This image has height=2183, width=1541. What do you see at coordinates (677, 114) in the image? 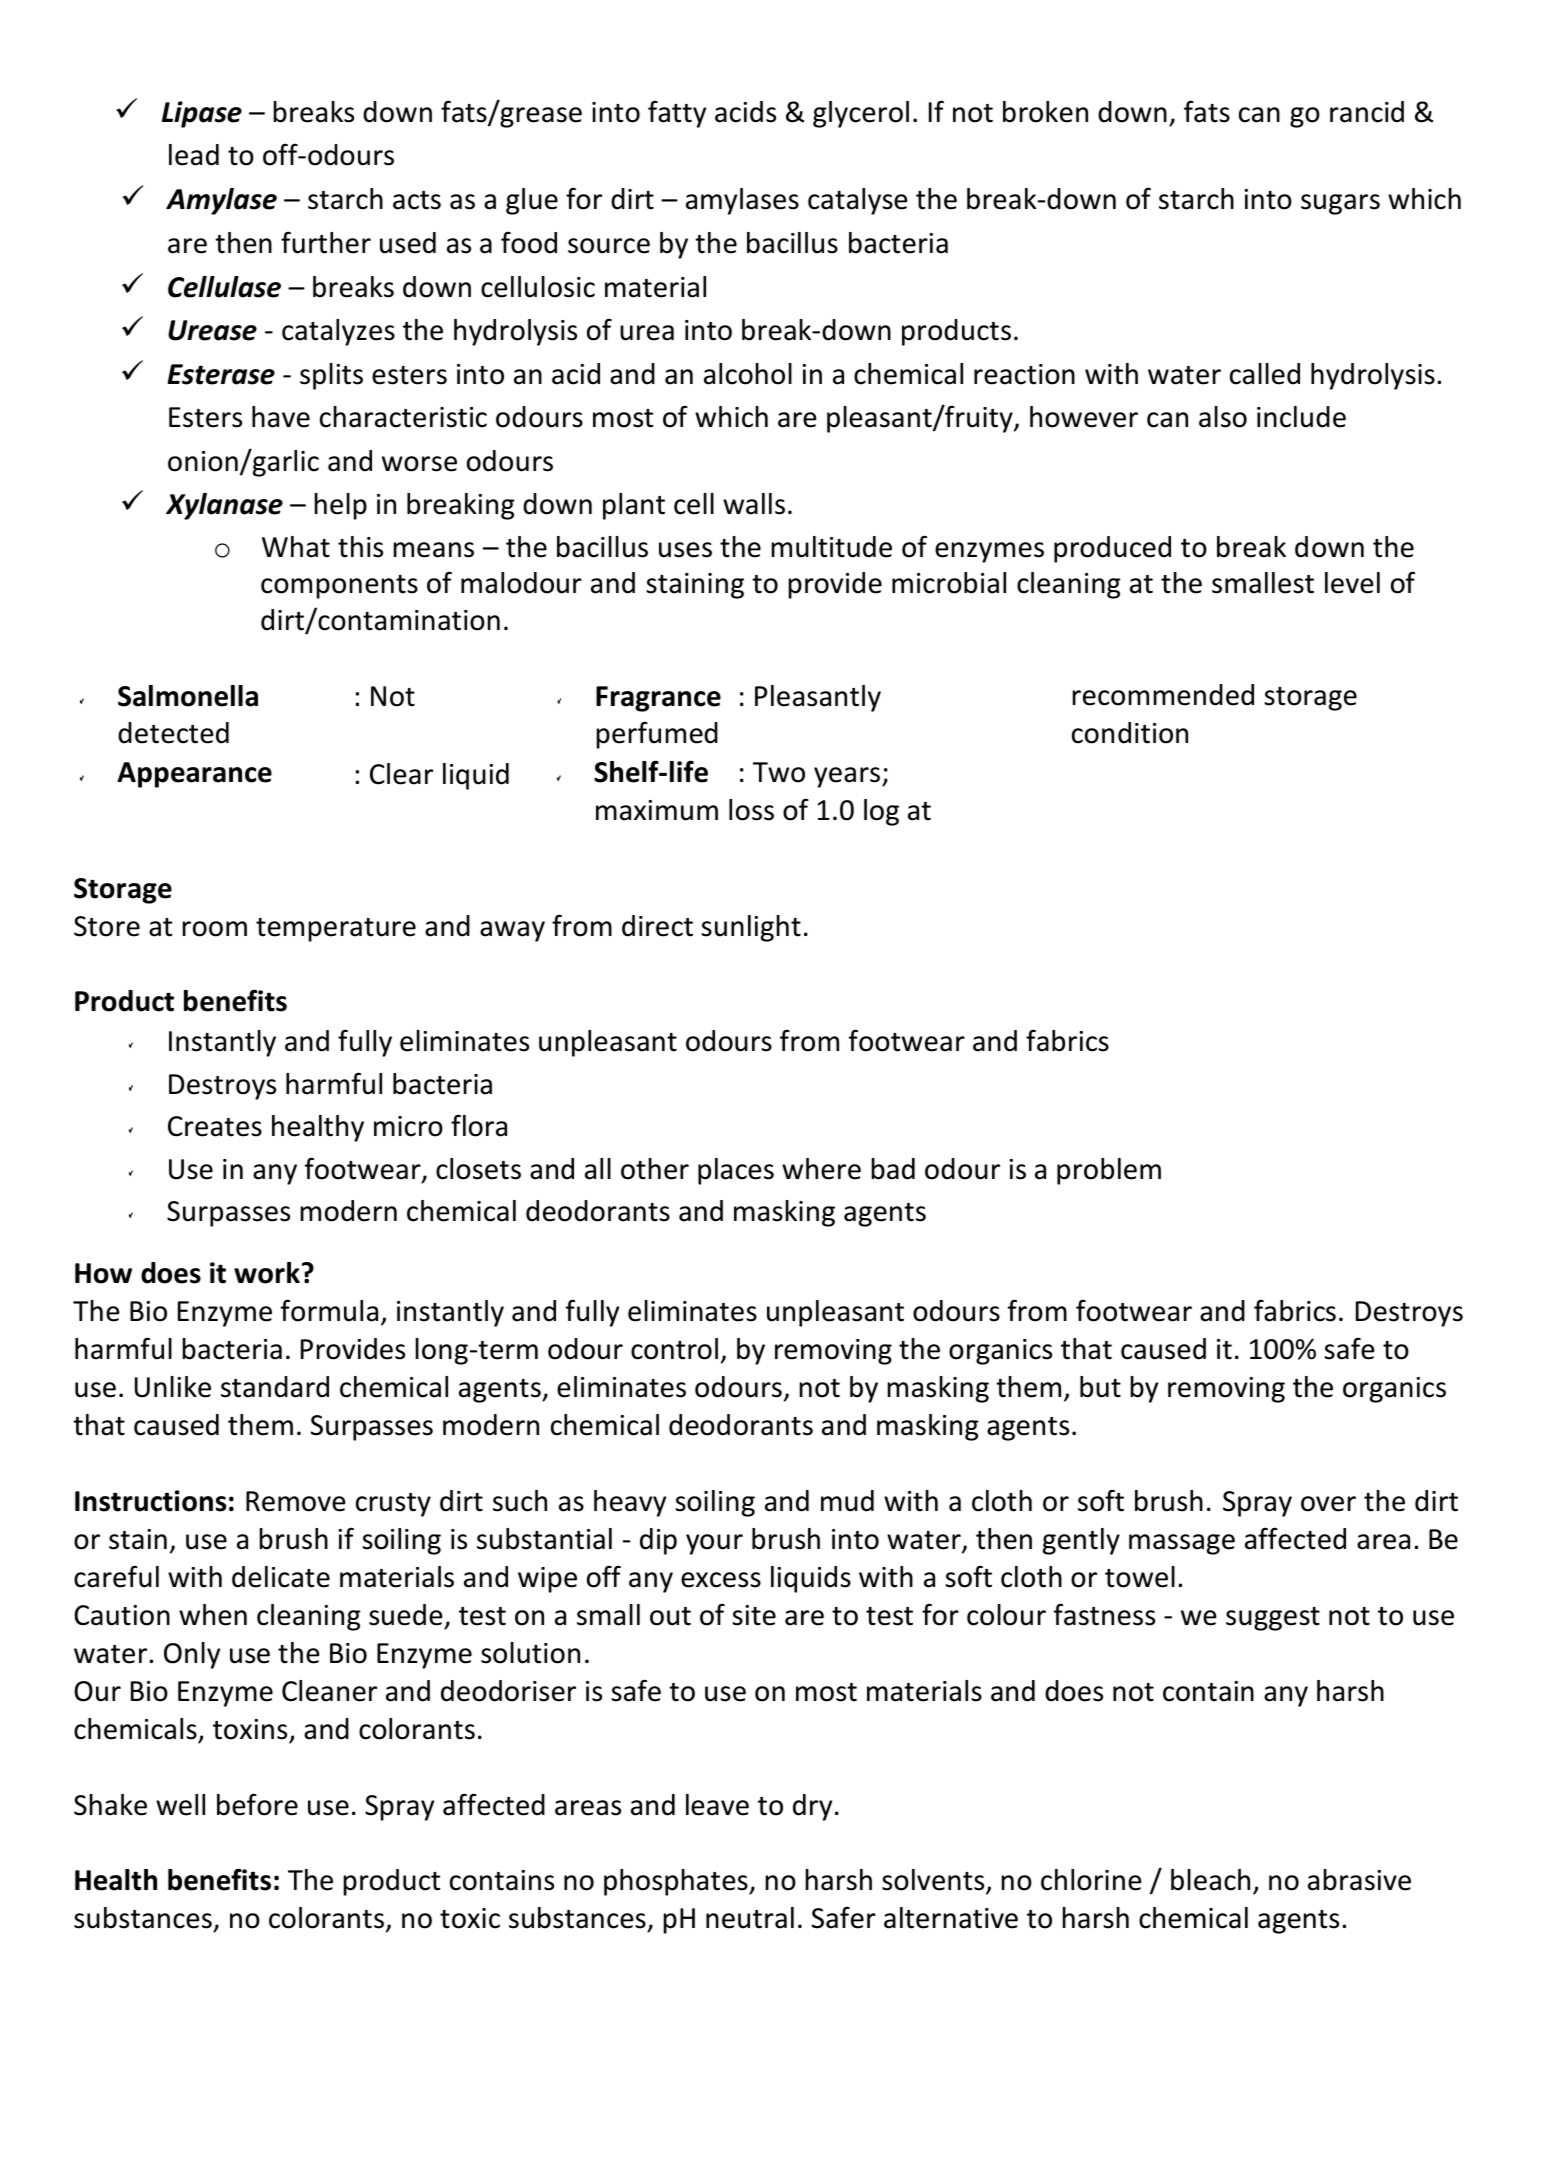
I see `fatty` at bounding box center [677, 114].
